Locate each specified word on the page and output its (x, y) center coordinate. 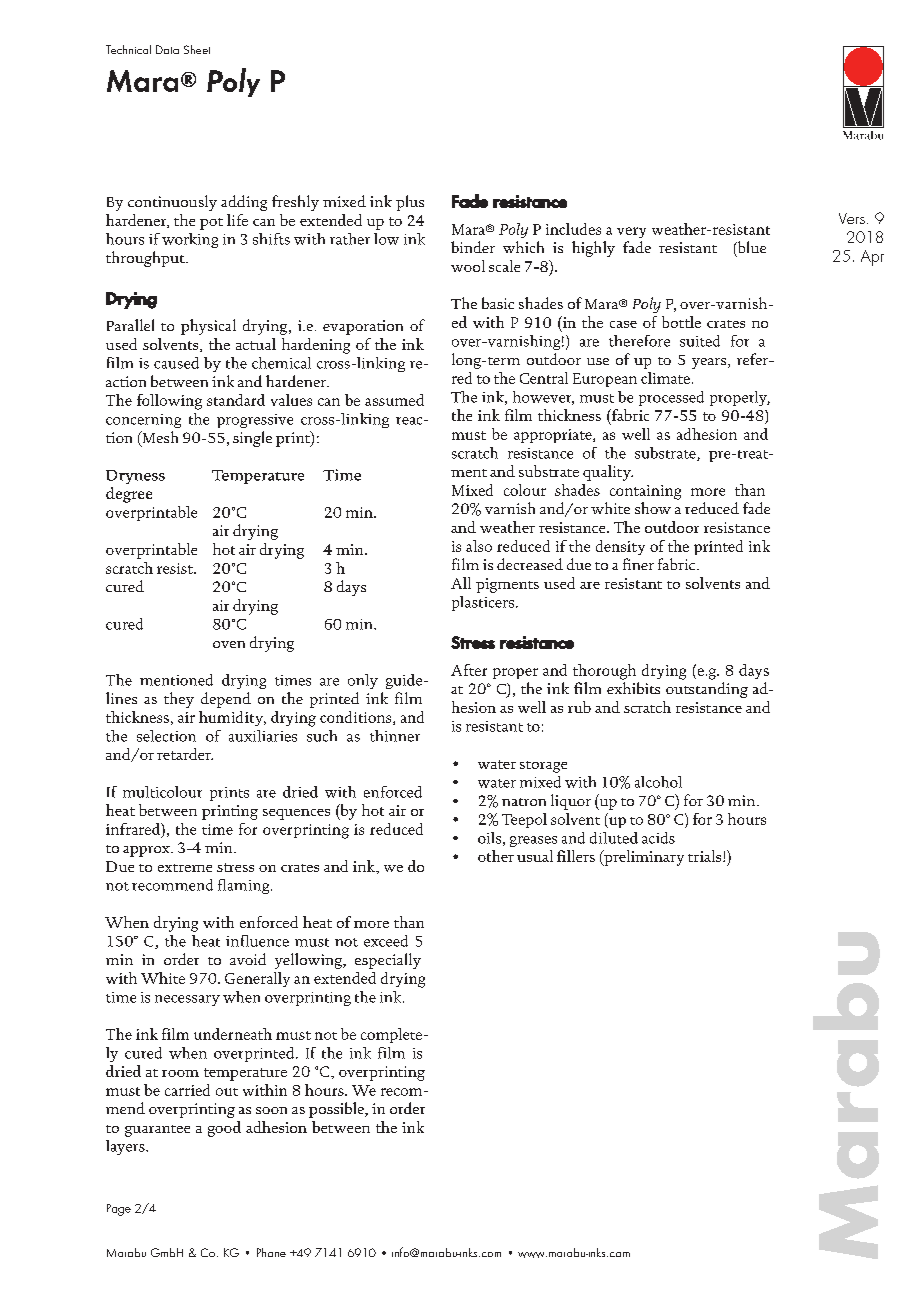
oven (229, 644)
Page (119, 1210)
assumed (394, 400)
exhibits (633, 688)
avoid (248, 959)
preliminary (643, 858)
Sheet (197, 49)
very (631, 232)
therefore (639, 341)
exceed (386, 941)
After (469, 670)
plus (410, 203)
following (169, 402)
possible (337, 1110)
